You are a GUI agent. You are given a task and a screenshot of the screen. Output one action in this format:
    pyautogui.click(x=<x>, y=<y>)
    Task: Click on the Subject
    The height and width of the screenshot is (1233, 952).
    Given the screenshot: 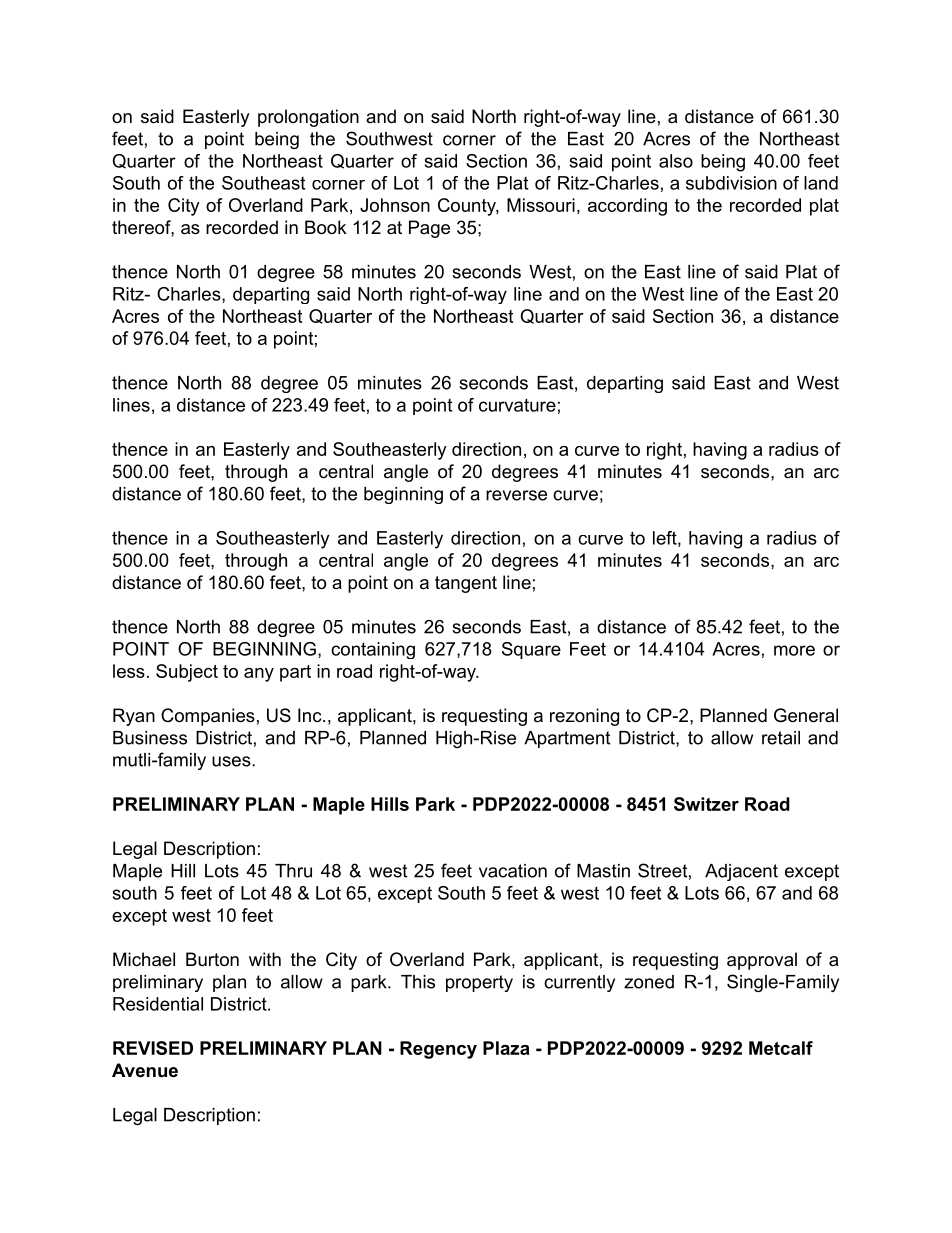 What is the action you would take?
    pyautogui.click(x=187, y=673)
